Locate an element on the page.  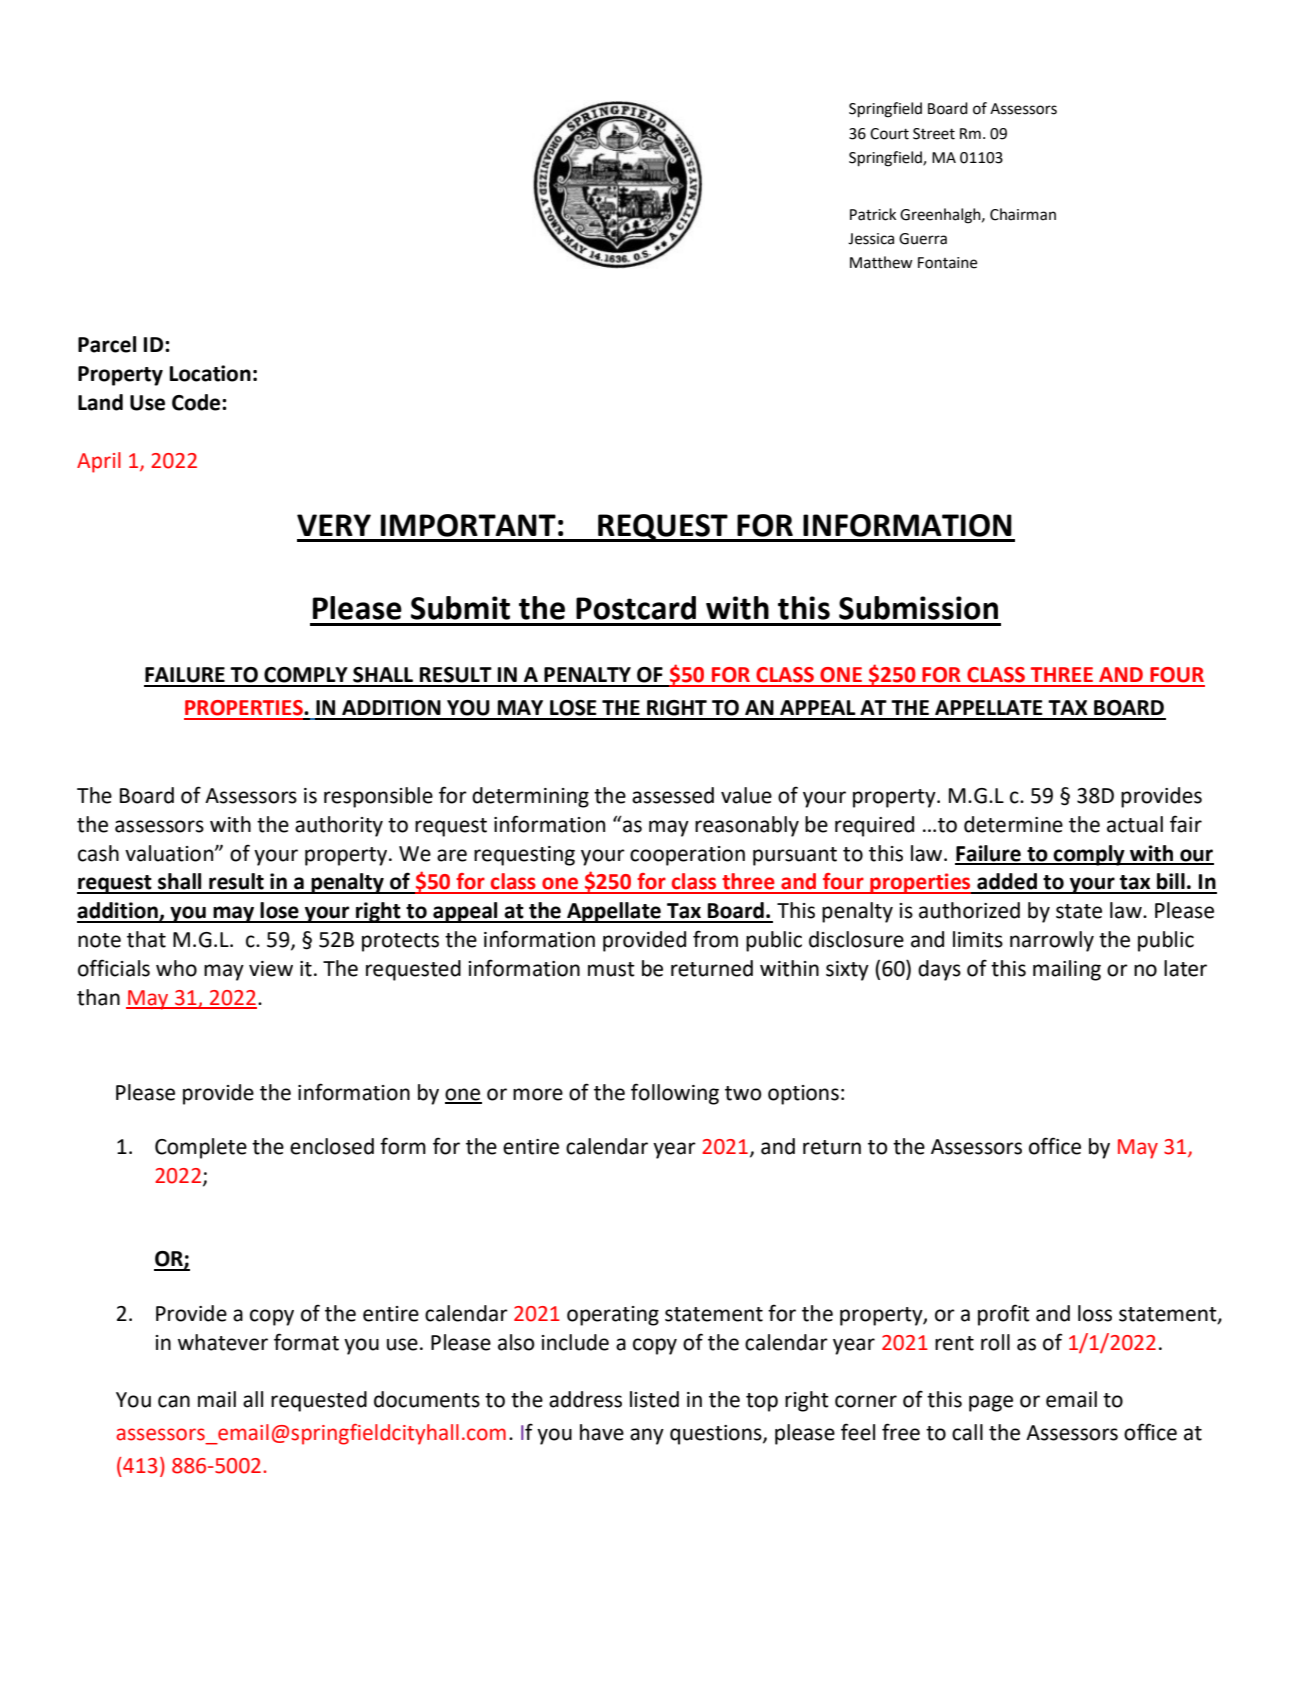
Chairman is located at coordinates (1023, 214).
